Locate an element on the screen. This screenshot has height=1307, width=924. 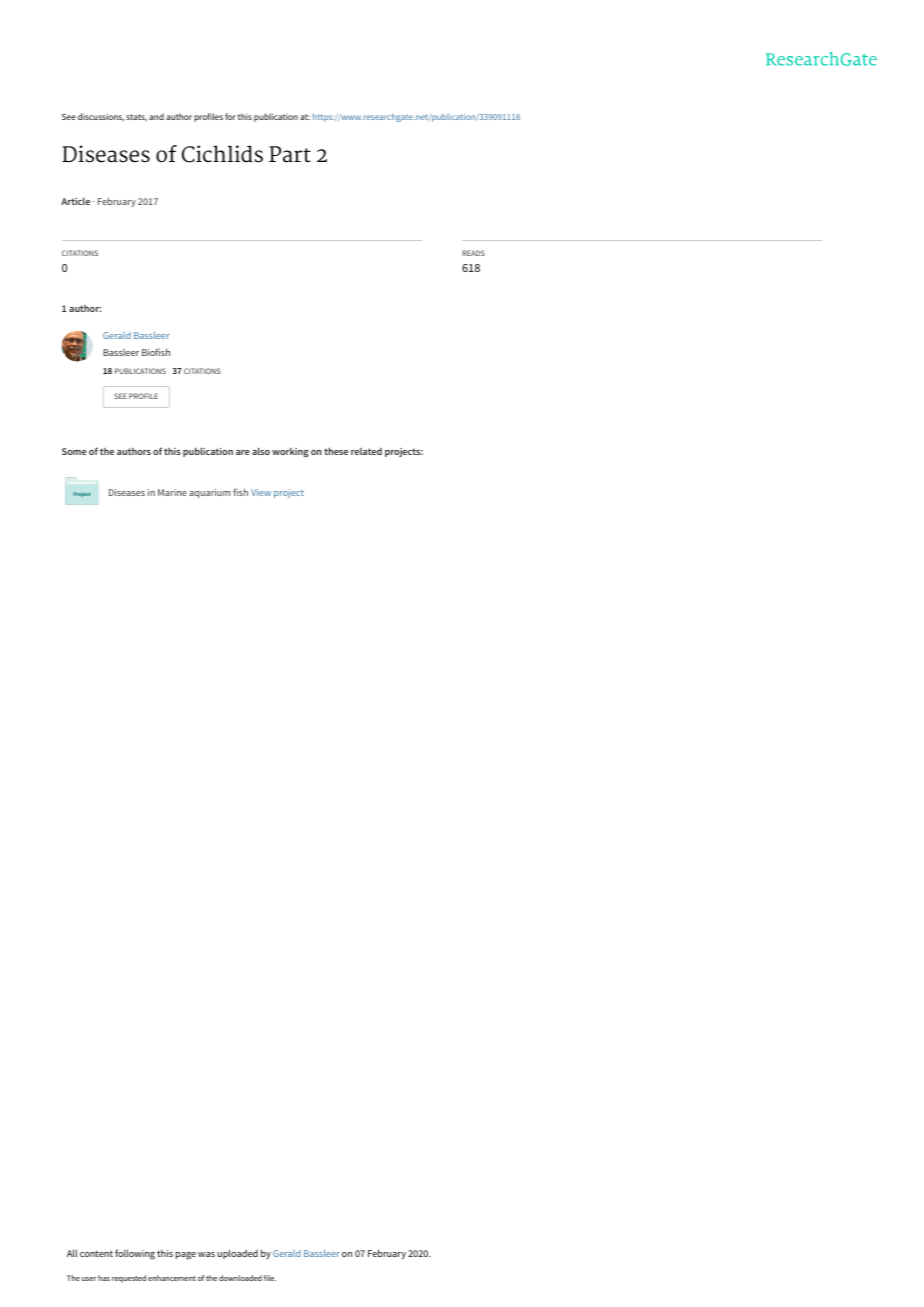
View is located at coordinates (261, 492).
